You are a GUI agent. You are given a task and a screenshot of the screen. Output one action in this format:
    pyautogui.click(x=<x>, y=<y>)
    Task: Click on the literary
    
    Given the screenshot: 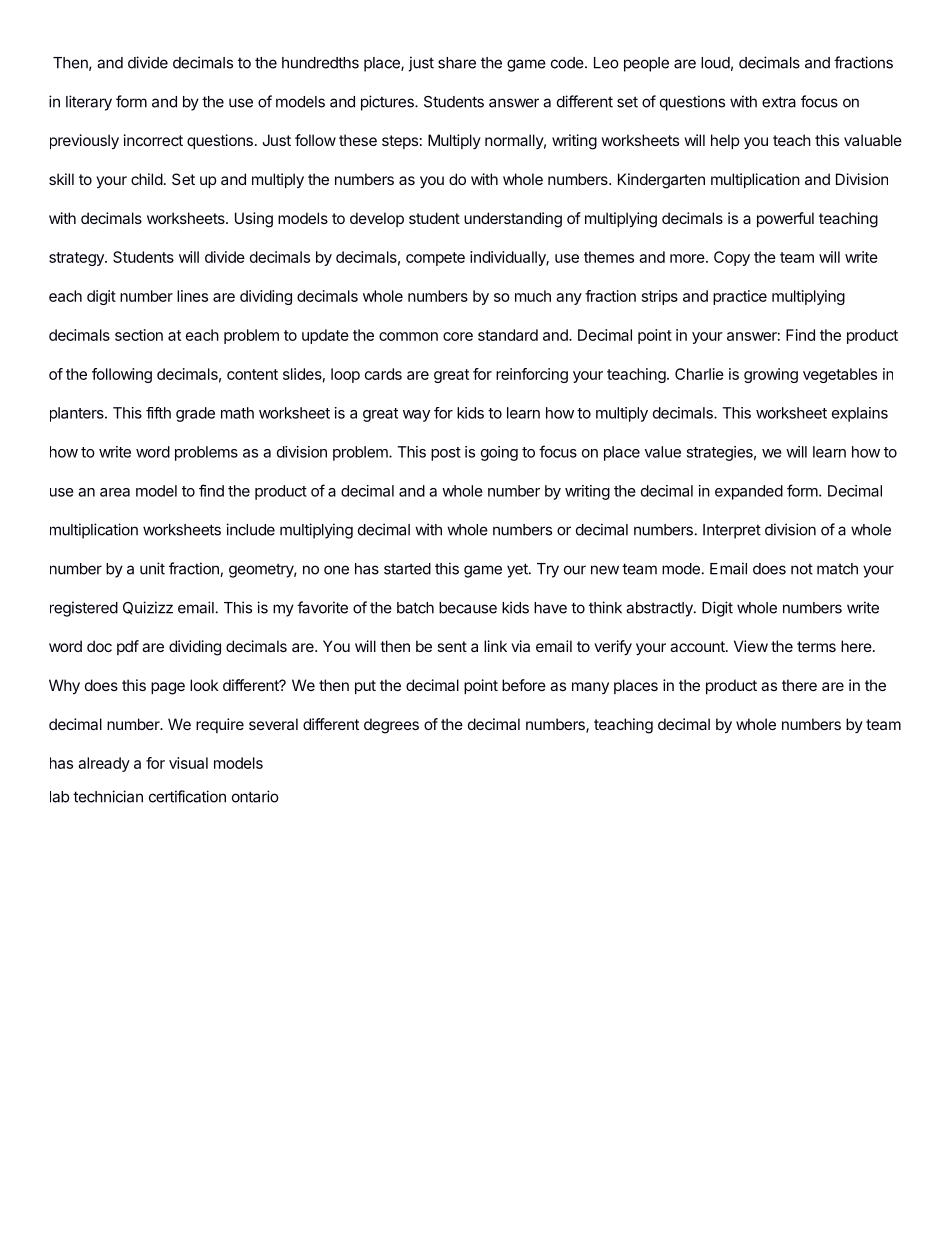 What is the action you would take?
    pyautogui.click(x=89, y=103)
